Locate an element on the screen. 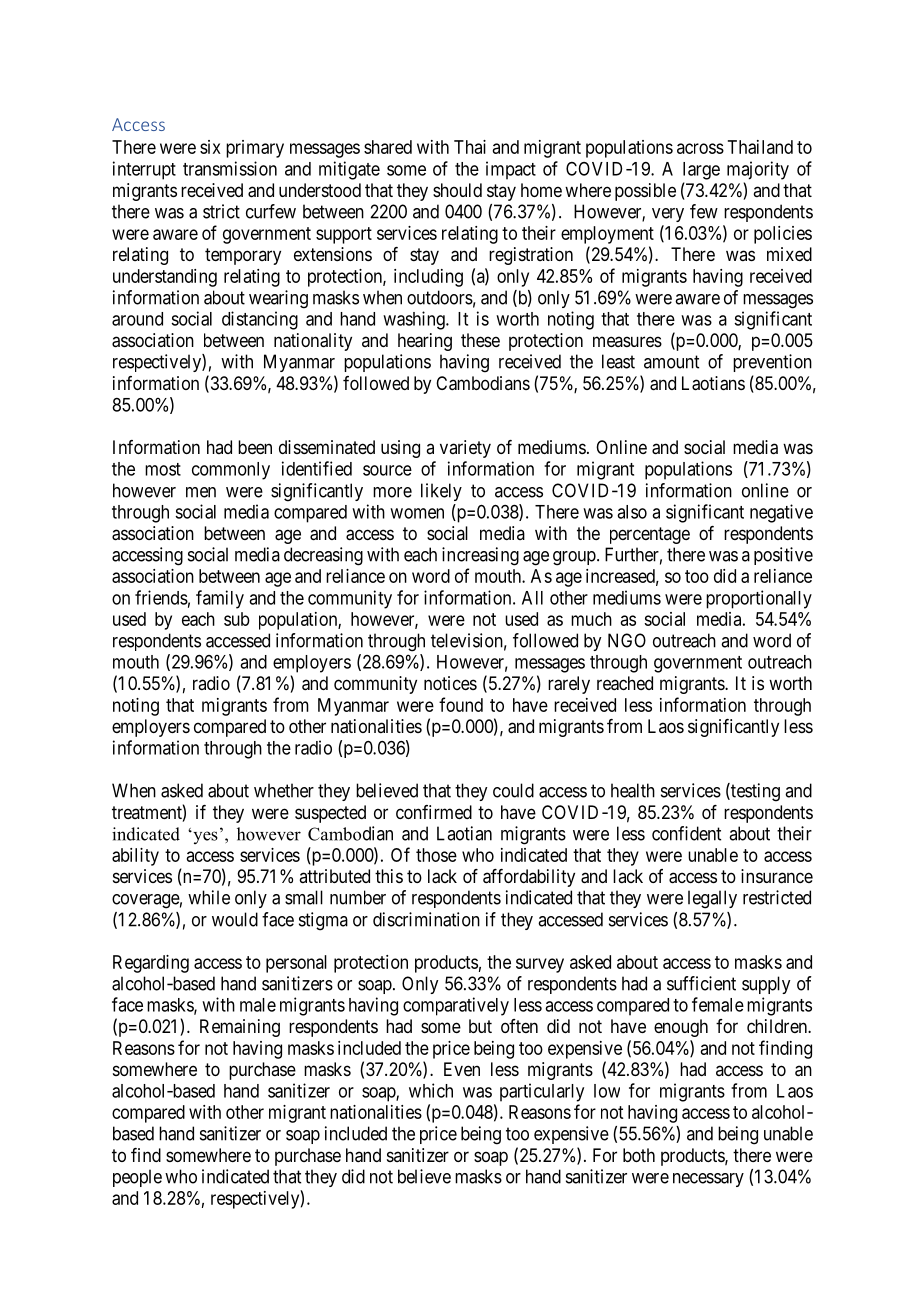  necessary is located at coordinates (708, 1180).
